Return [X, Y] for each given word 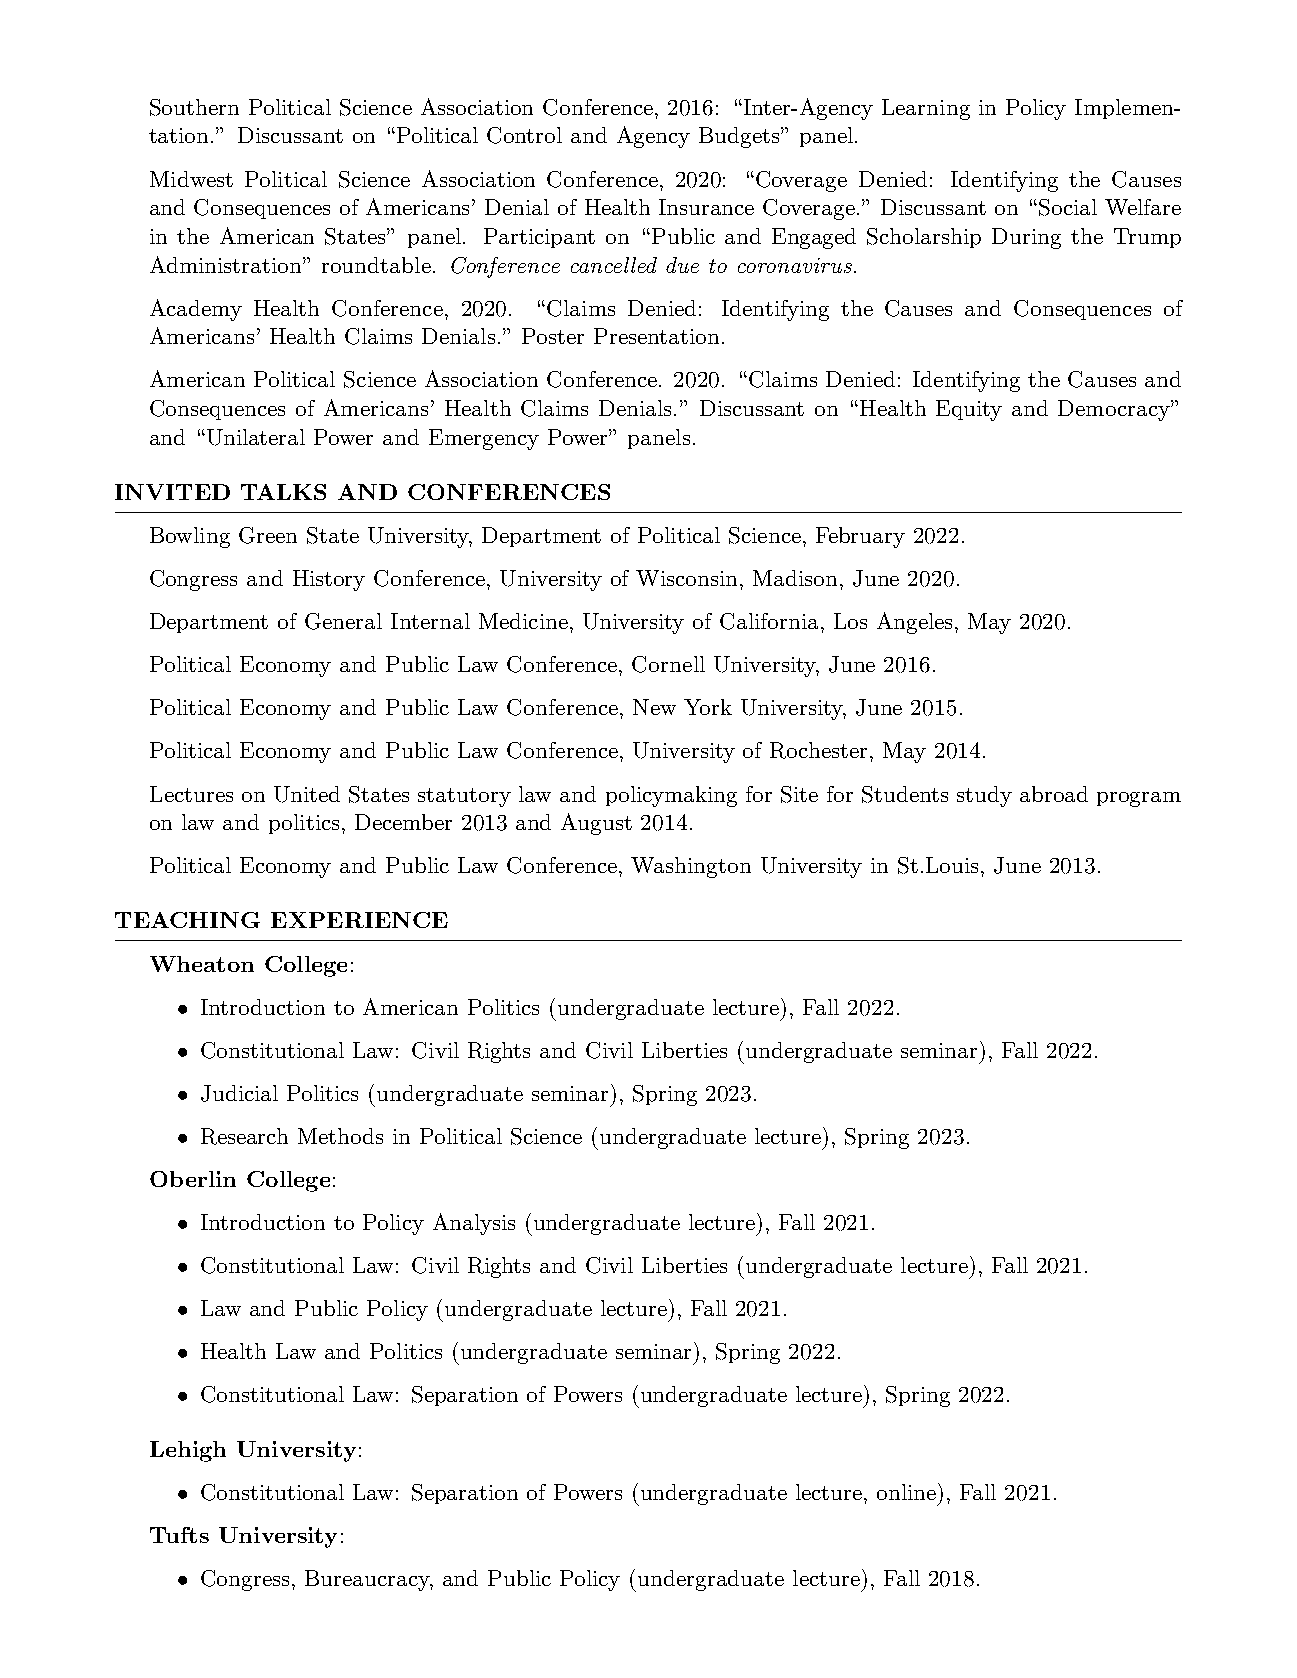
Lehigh [188, 1451]
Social [1068, 207]
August [596, 824]
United [307, 794]
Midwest [191, 179]
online [908, 1491]
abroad [1054, 794]
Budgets [740, 137]
